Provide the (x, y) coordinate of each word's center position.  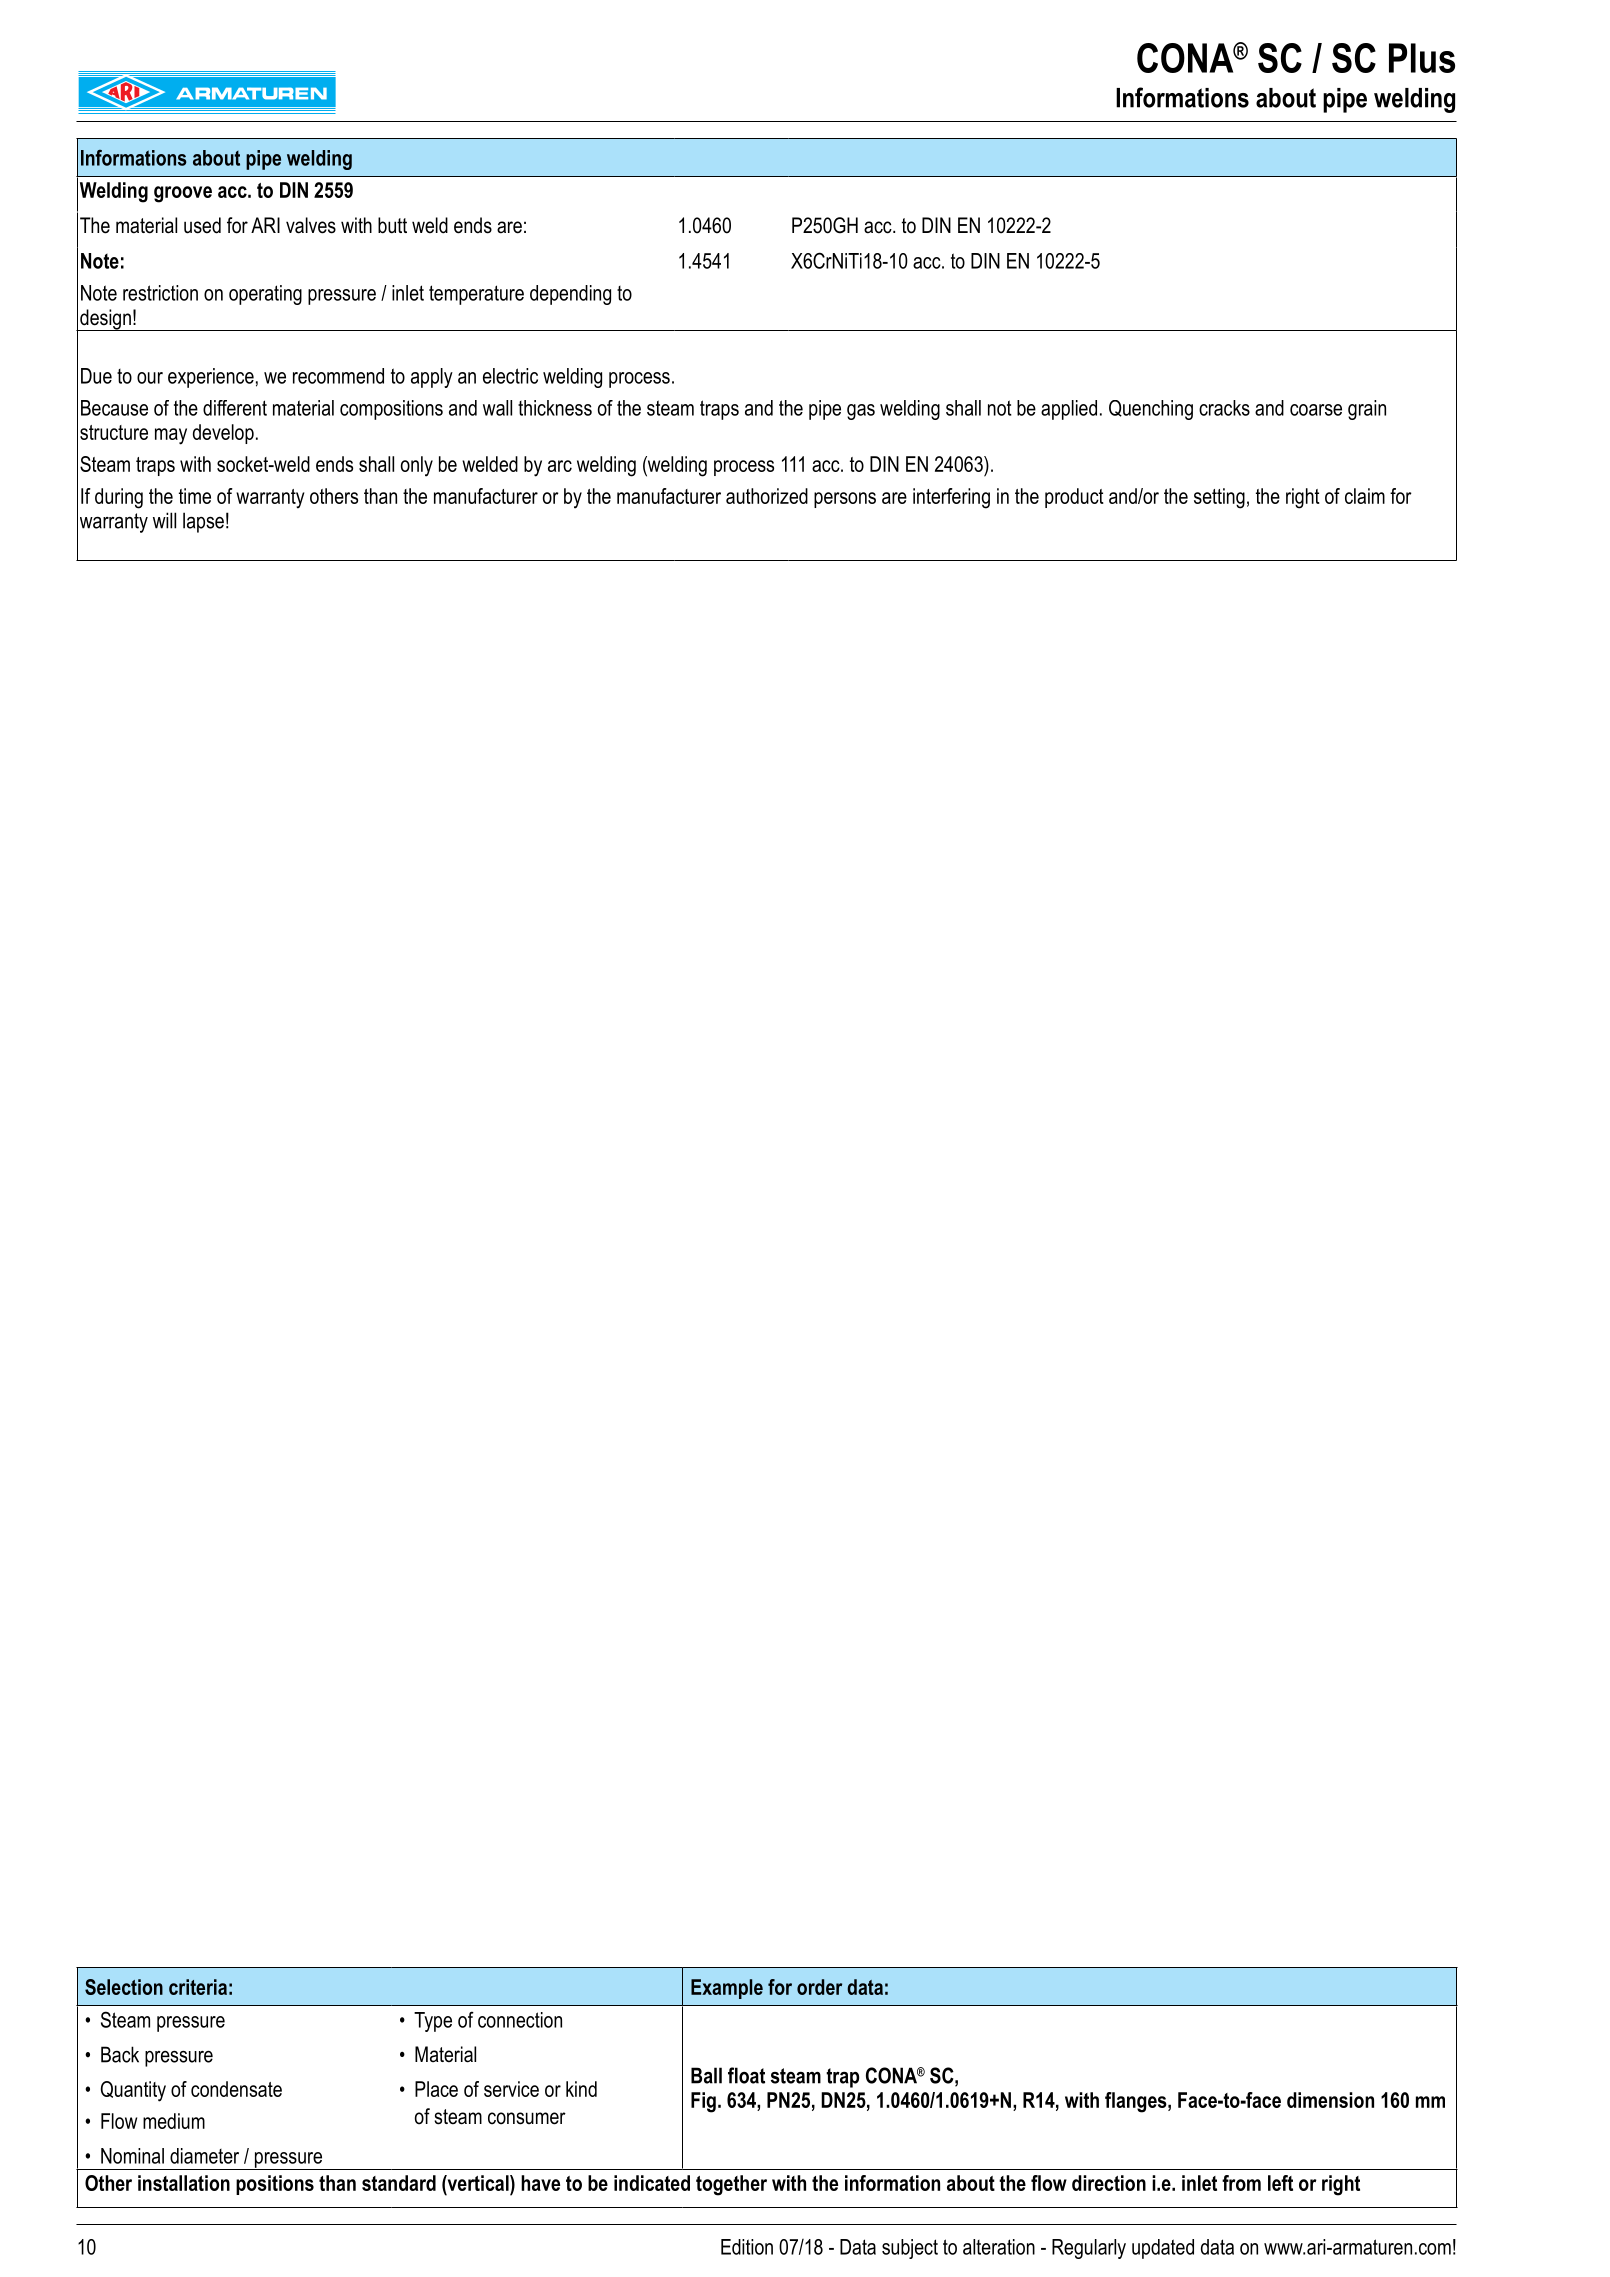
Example (727, 1989)
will (164, 520)
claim (1365, 496)
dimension (1330, 2100)
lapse (203, 522)
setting (1219, 498)
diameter (204, 2156)
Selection (124, 1987)
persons (845, 500)
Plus (1422, 58)
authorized (767, 496)
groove (183, 194)
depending (570, 295)
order (819, 1987)
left (1280, 2183)
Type (433, 2022)
